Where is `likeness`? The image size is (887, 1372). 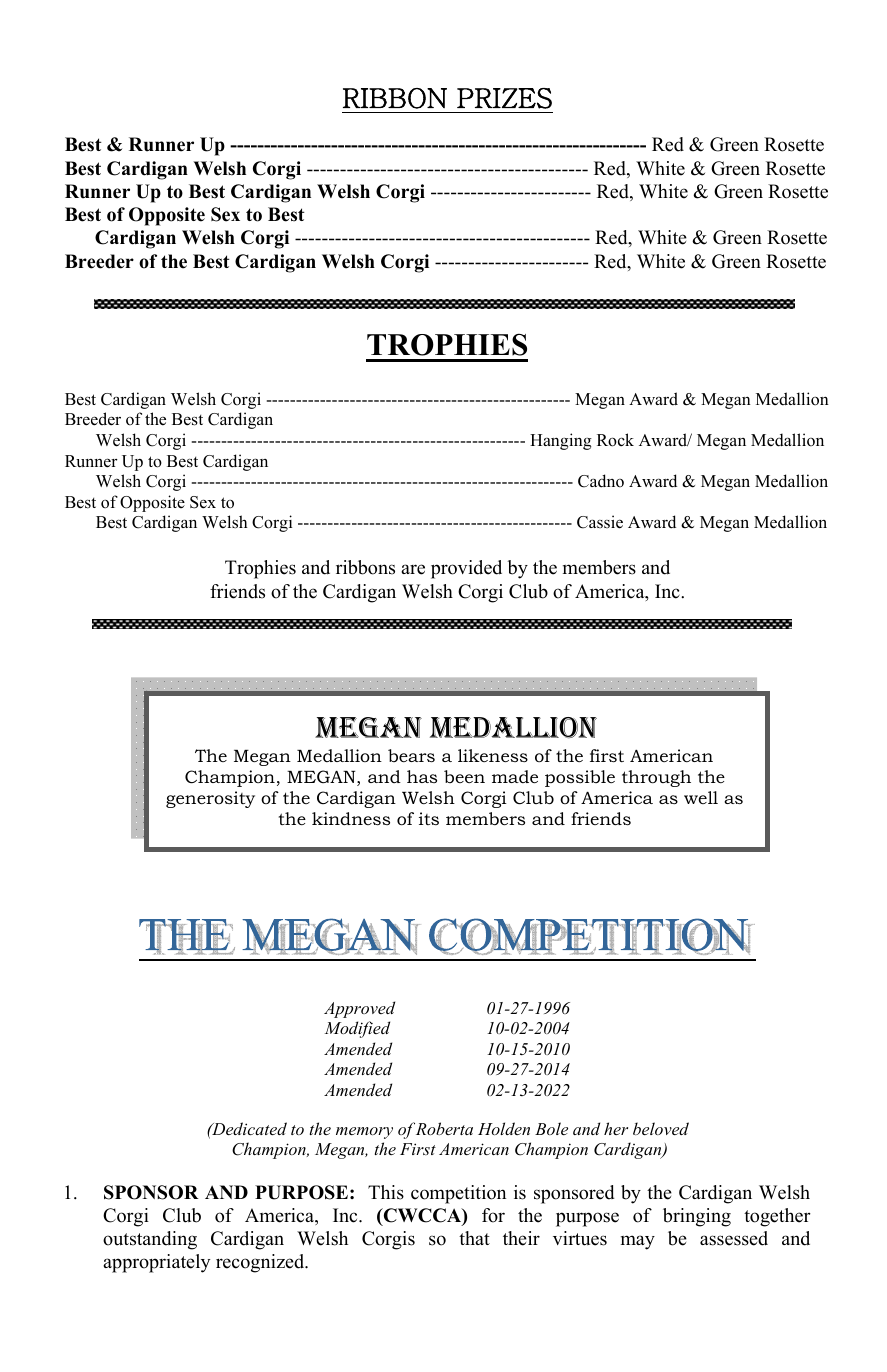 likeness is located at coordinates (493, 755).
